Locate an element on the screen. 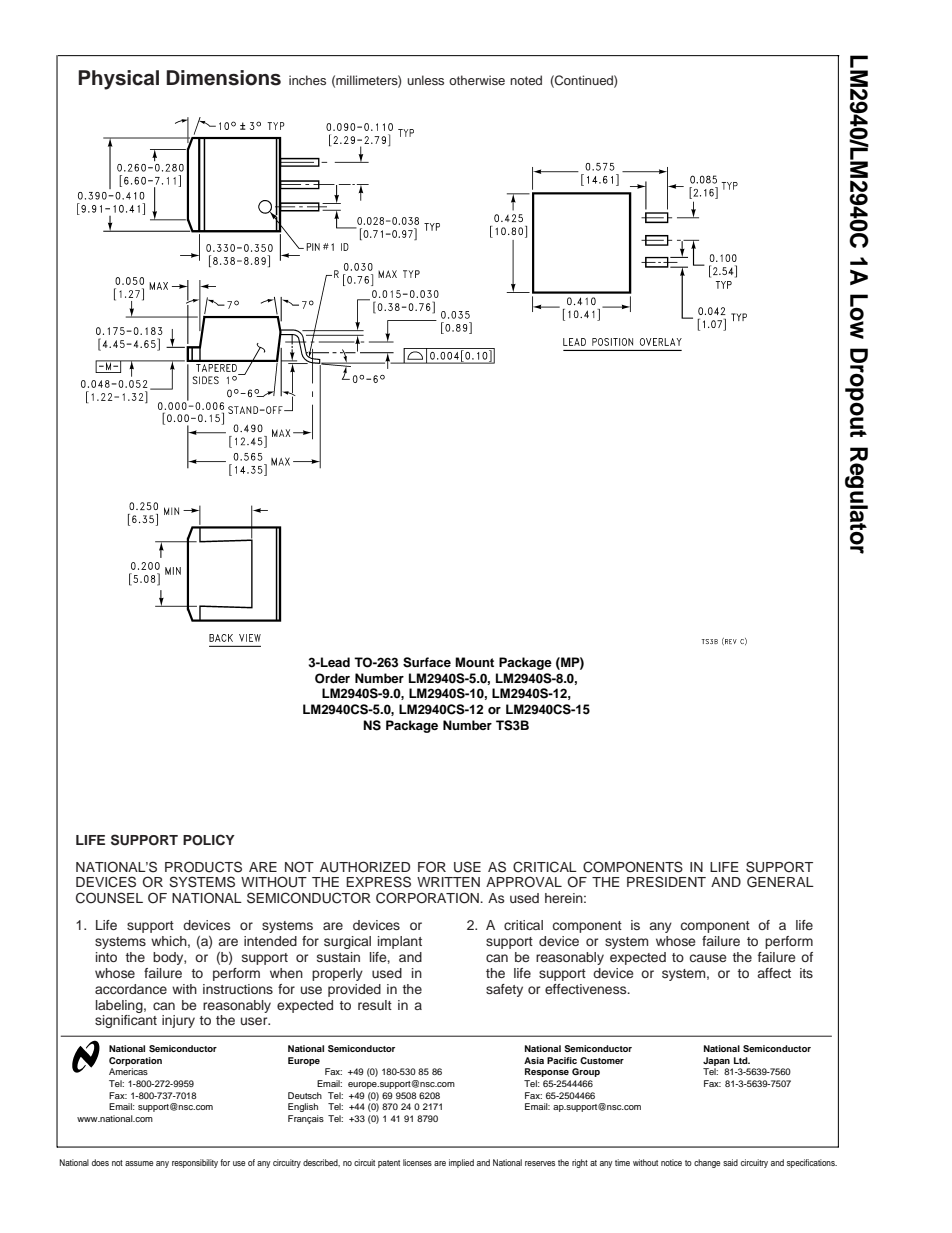 This screenshot has width=952, height=1233. Dimensions is located at coordinates (223, 78).
